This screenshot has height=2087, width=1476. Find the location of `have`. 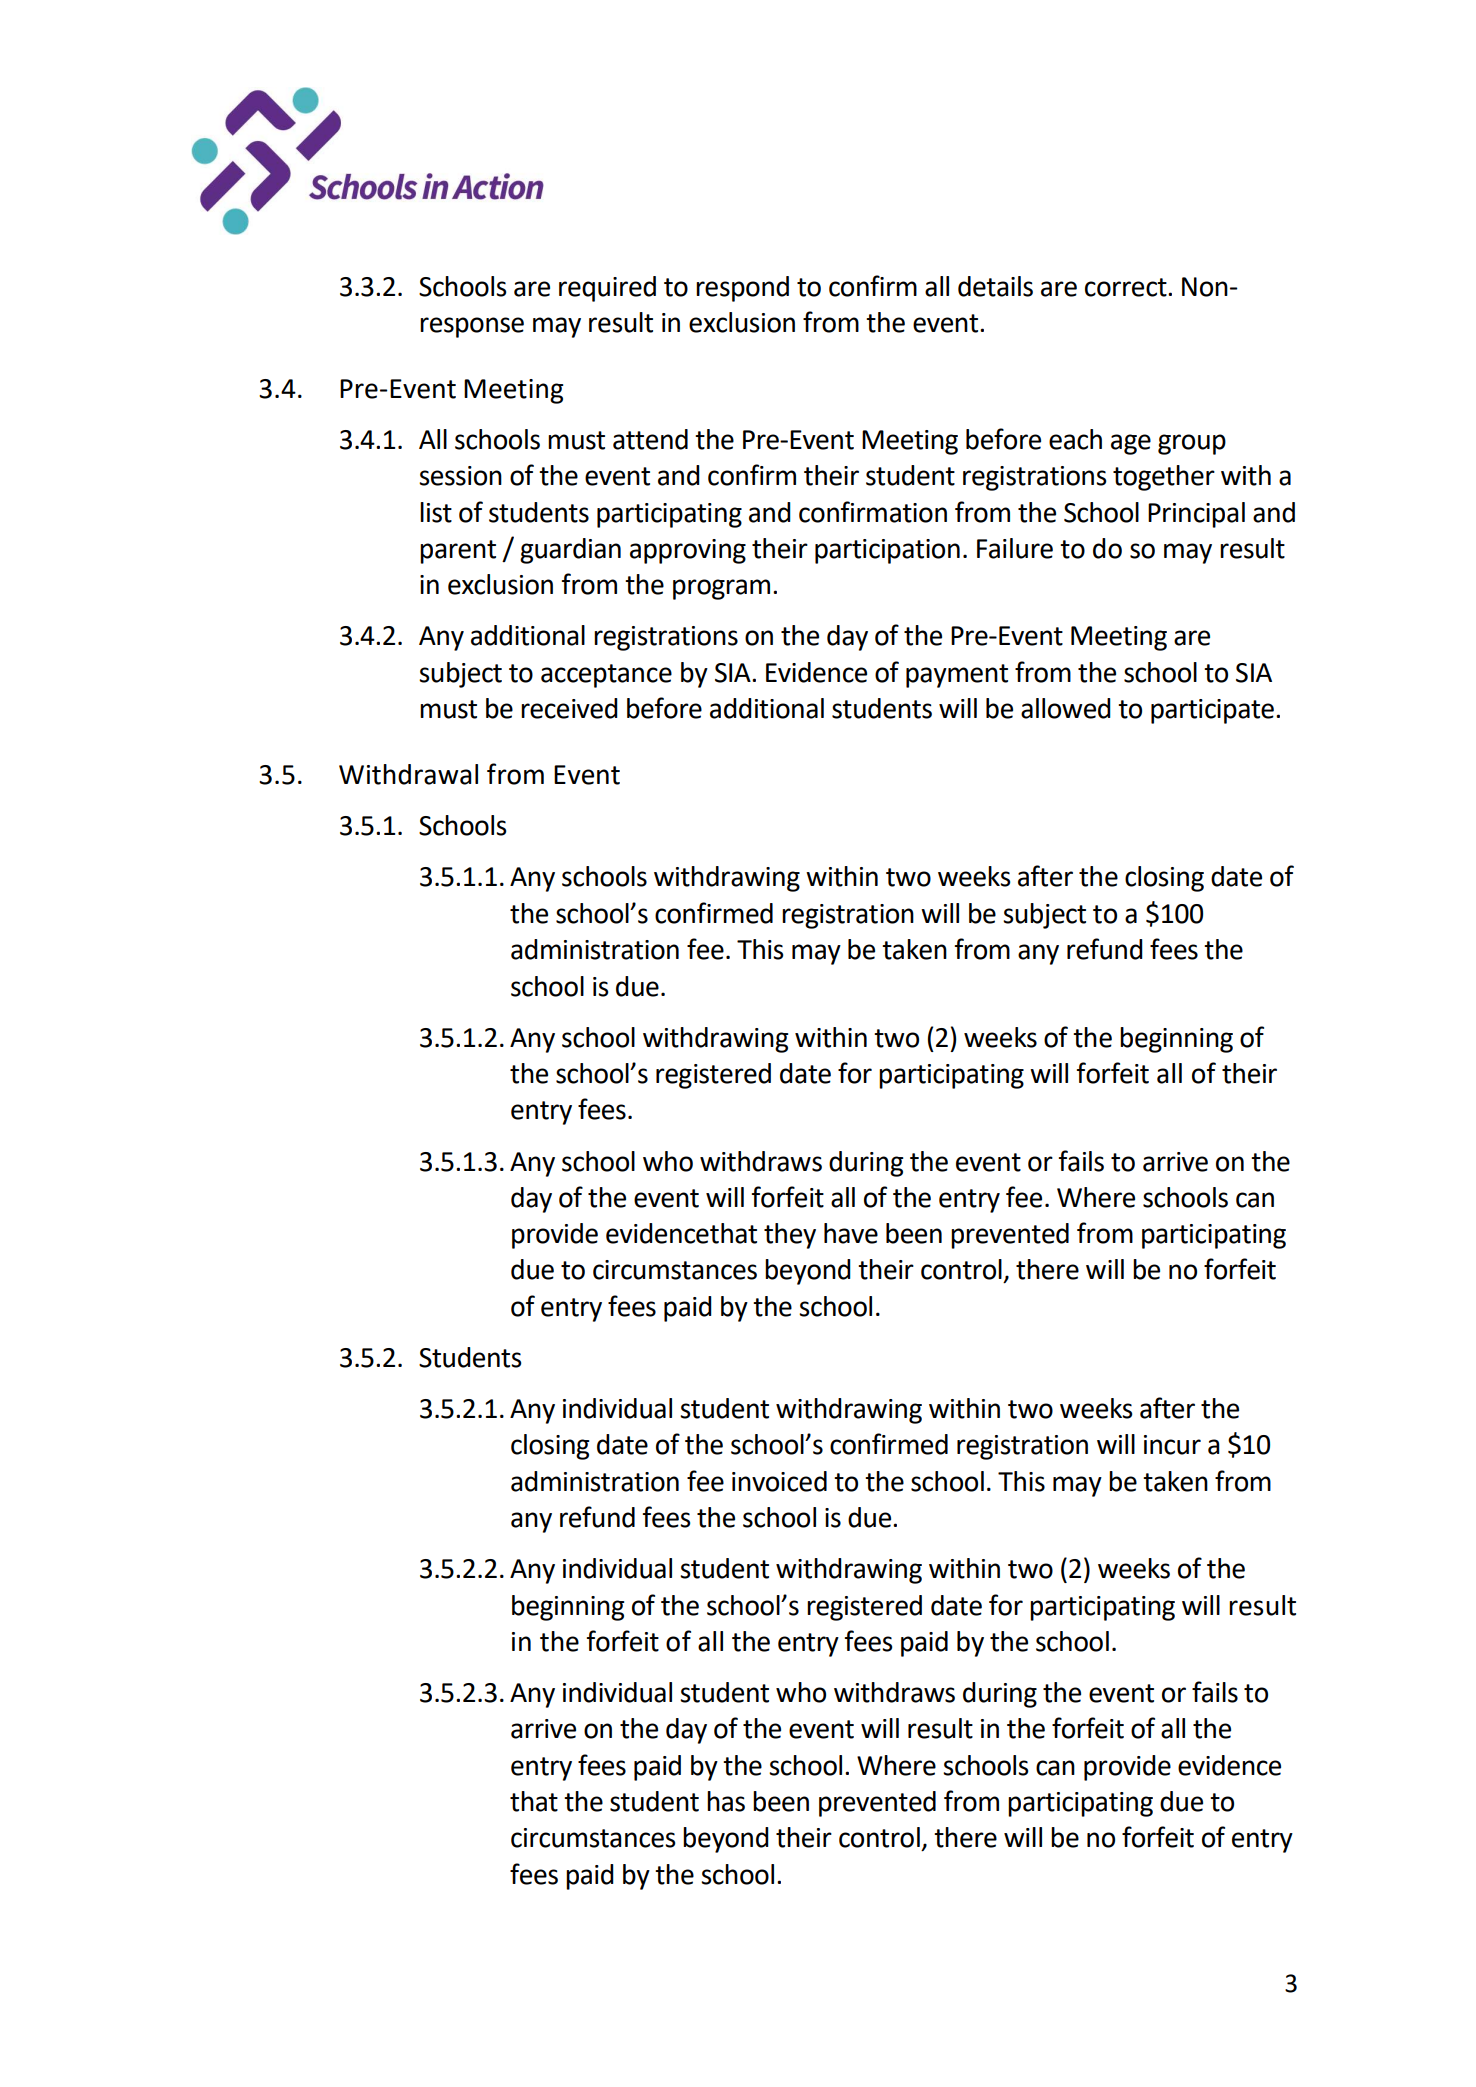

have is located at coordinates (851, 1233).
